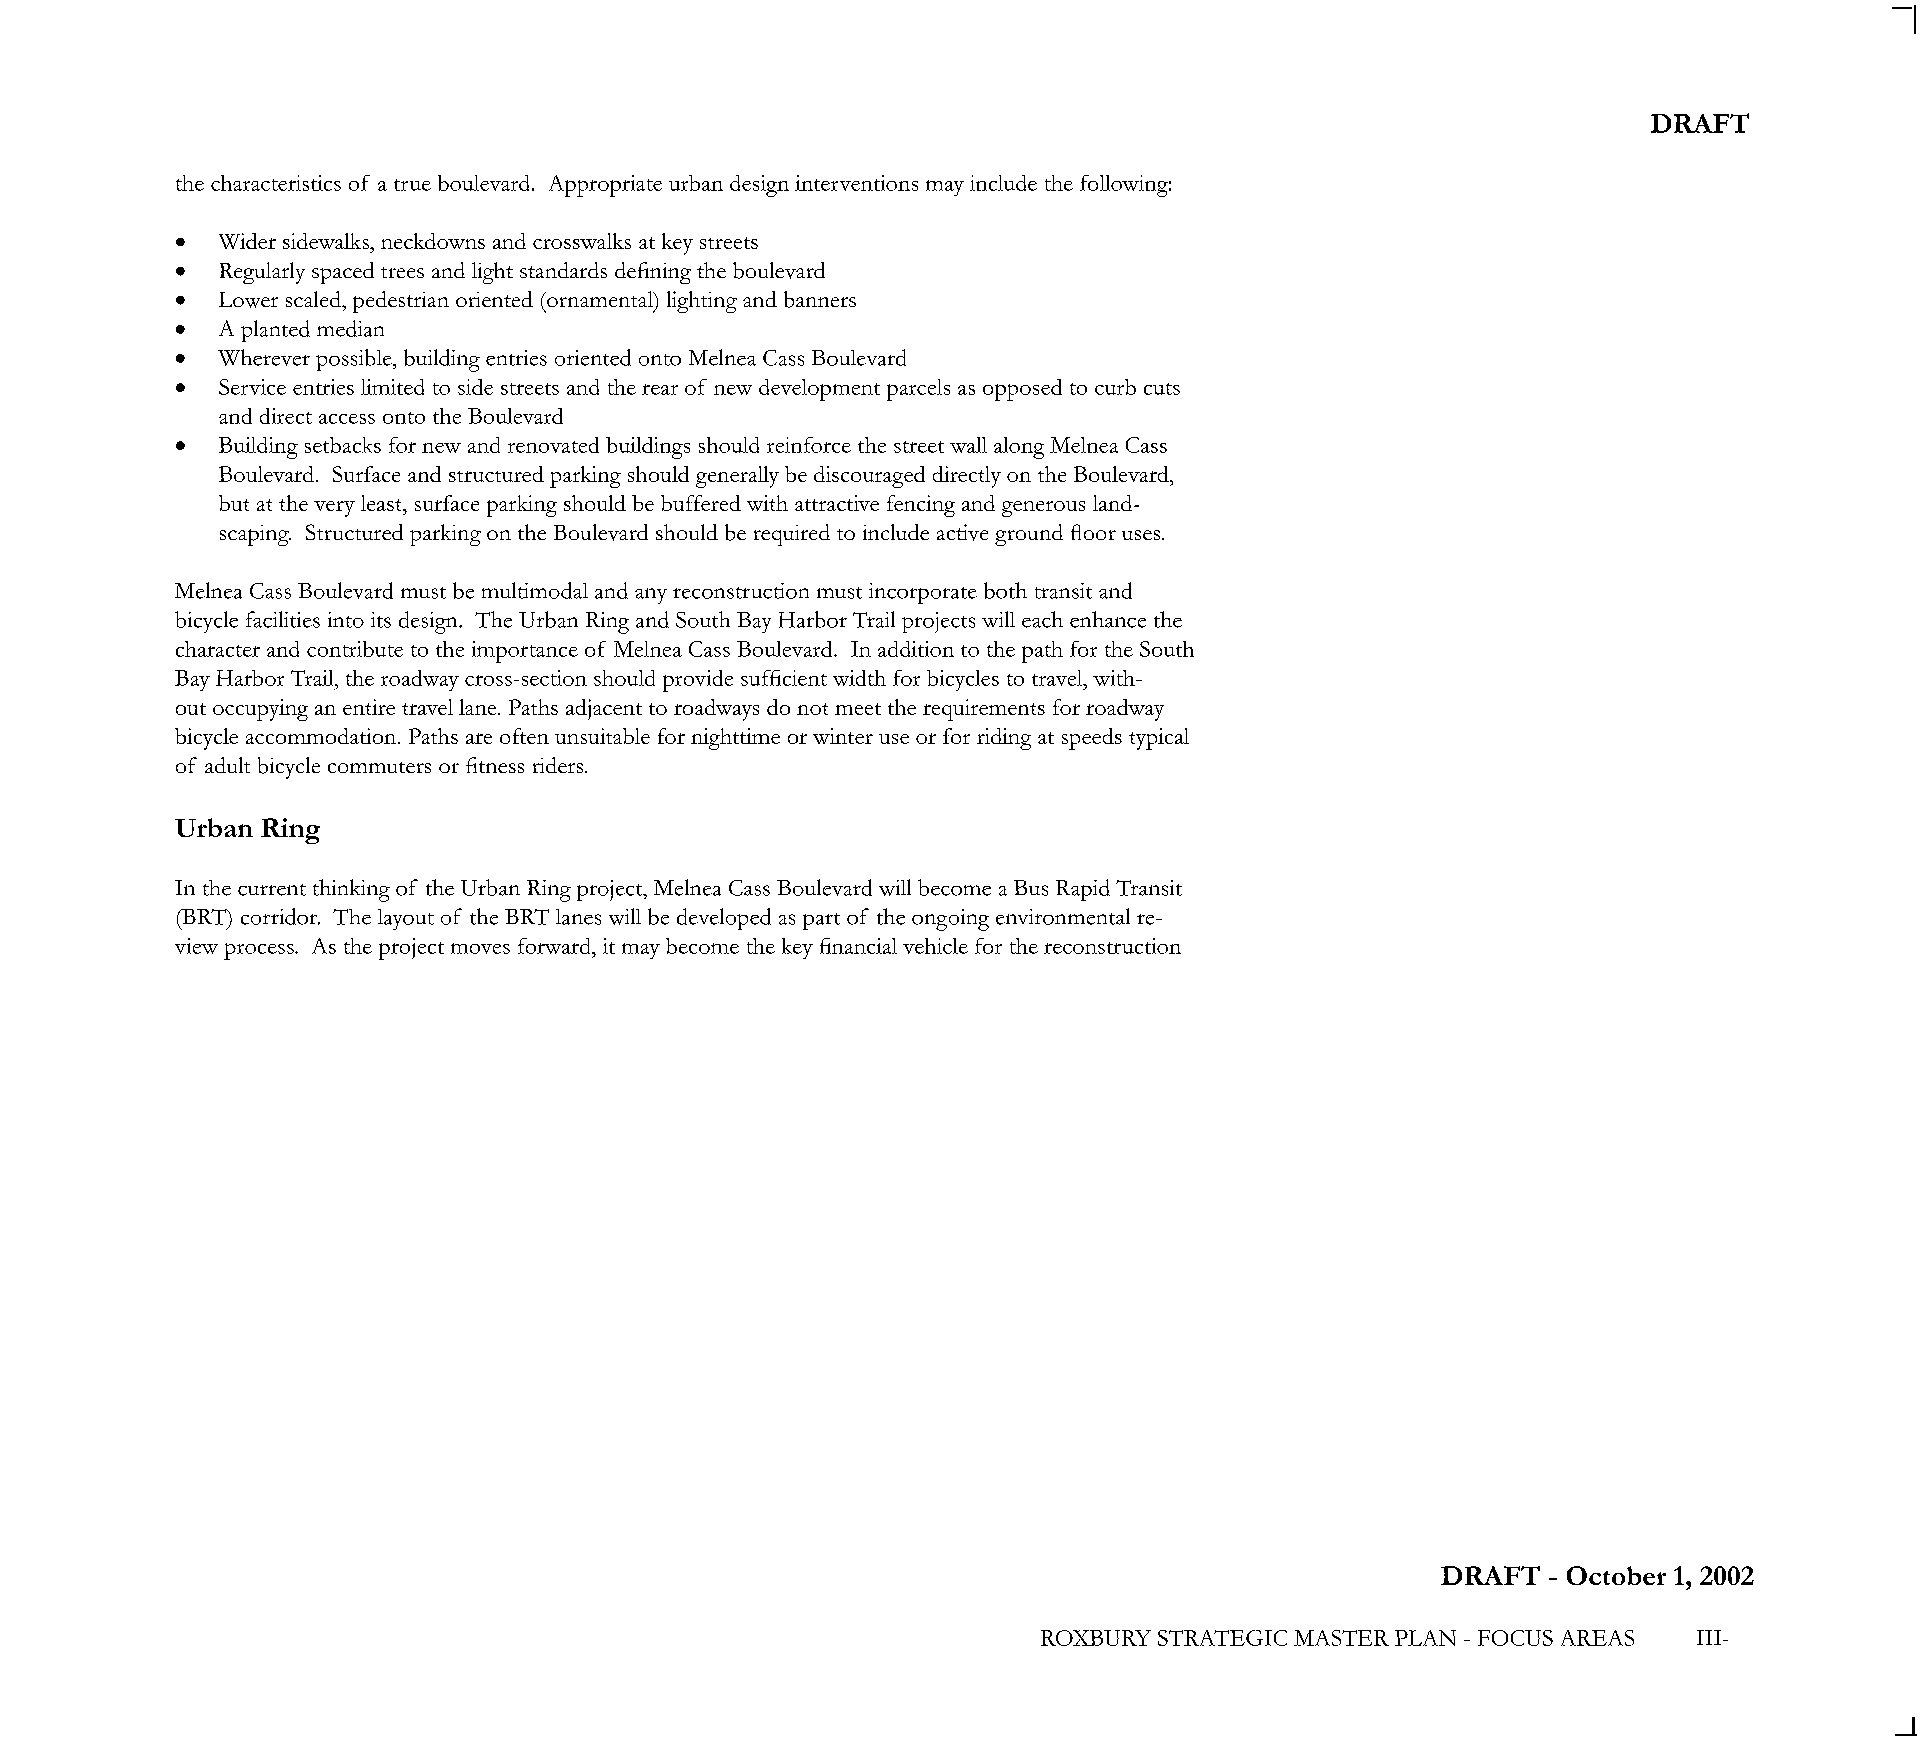  Describe the element at coordinates (1092, 739) in the image. I see `speeds` at that location.
